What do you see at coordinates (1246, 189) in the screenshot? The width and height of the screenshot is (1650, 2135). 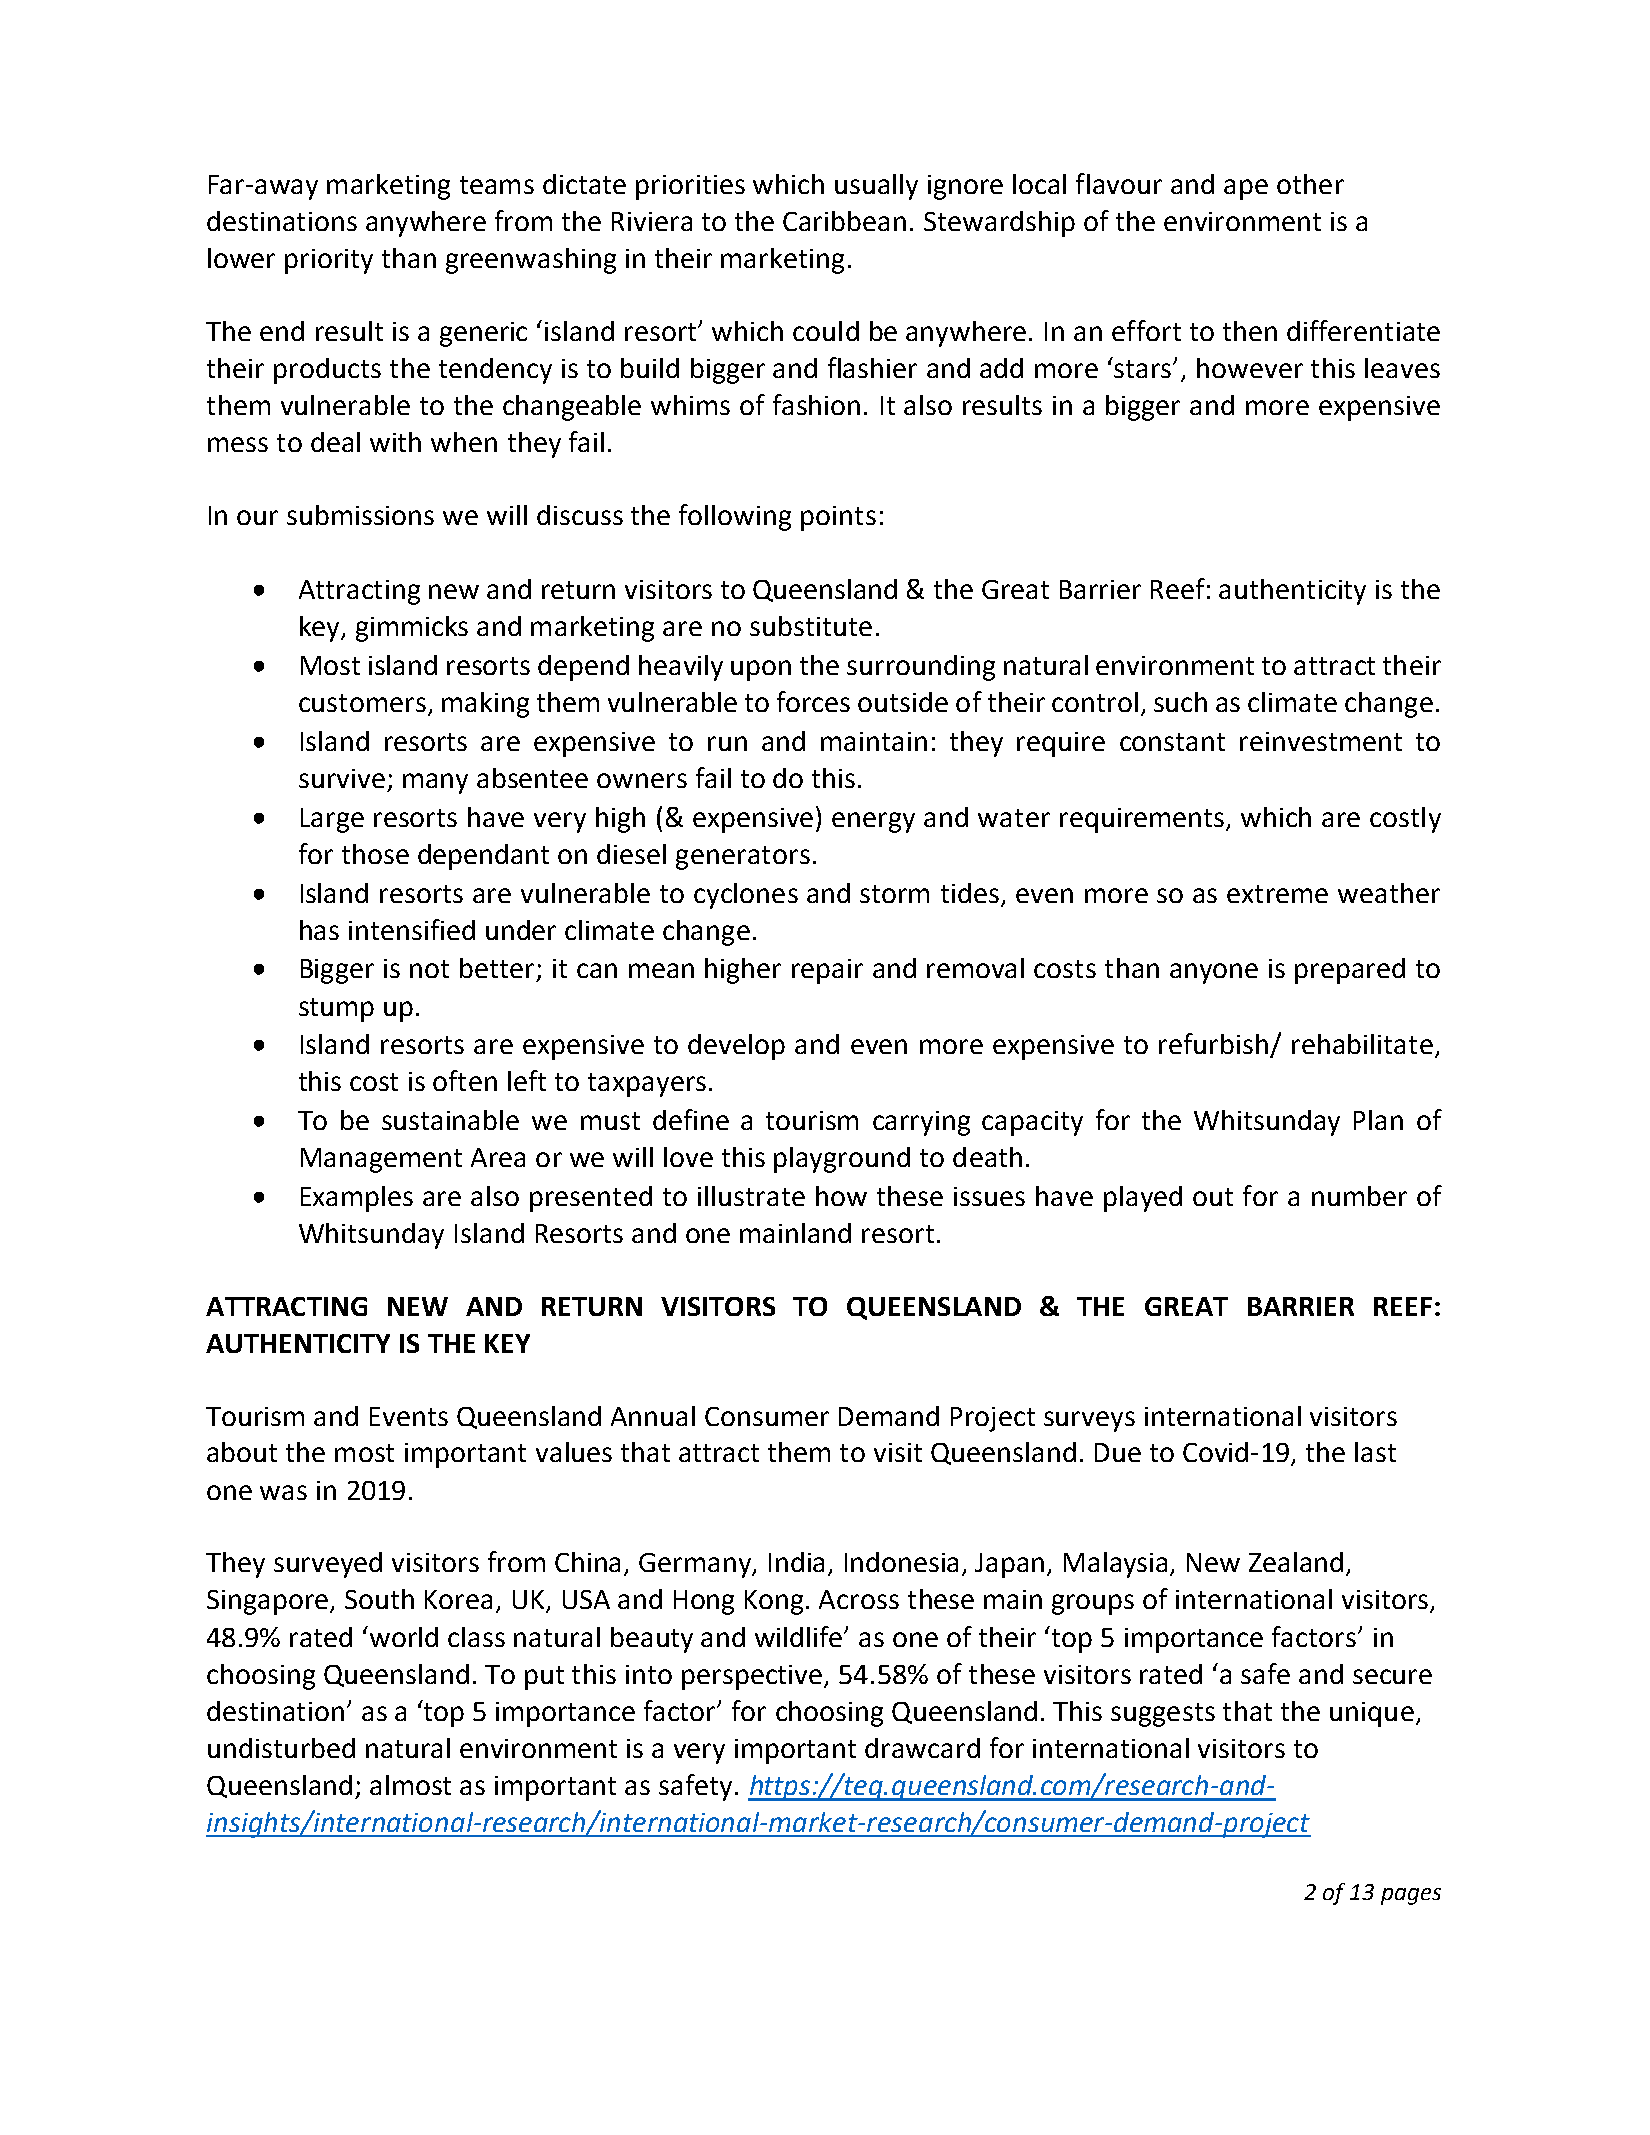 I see `ape` at bounding box center [1246, 189].
